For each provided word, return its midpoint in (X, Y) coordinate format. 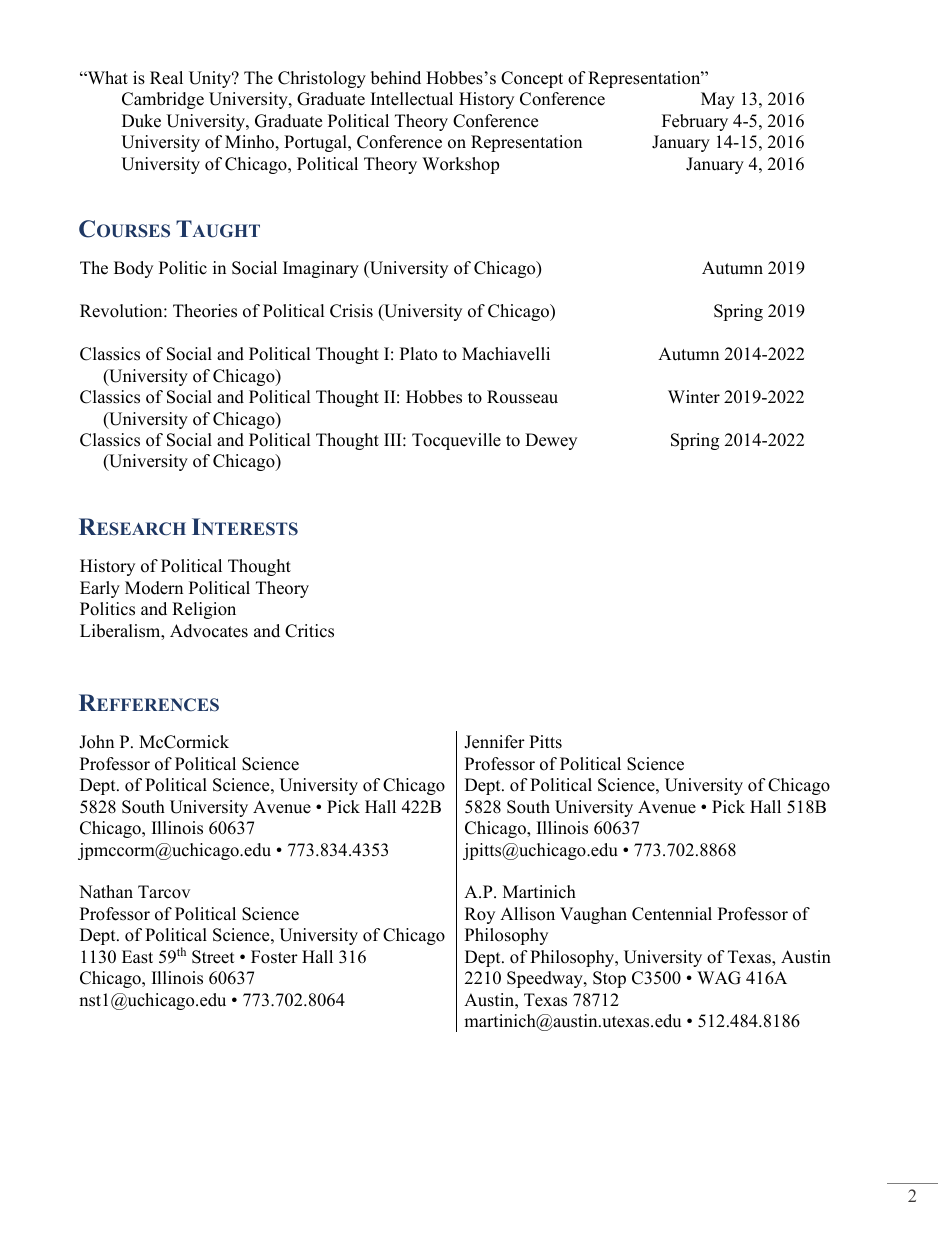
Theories (205, 311)
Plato (418, 354)
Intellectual (412, 99)
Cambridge (163, 100)
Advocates (209, 631)
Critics (309, 631)
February (695, 122)
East (137, 957)
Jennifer (494, 742)
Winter (694, 397)
